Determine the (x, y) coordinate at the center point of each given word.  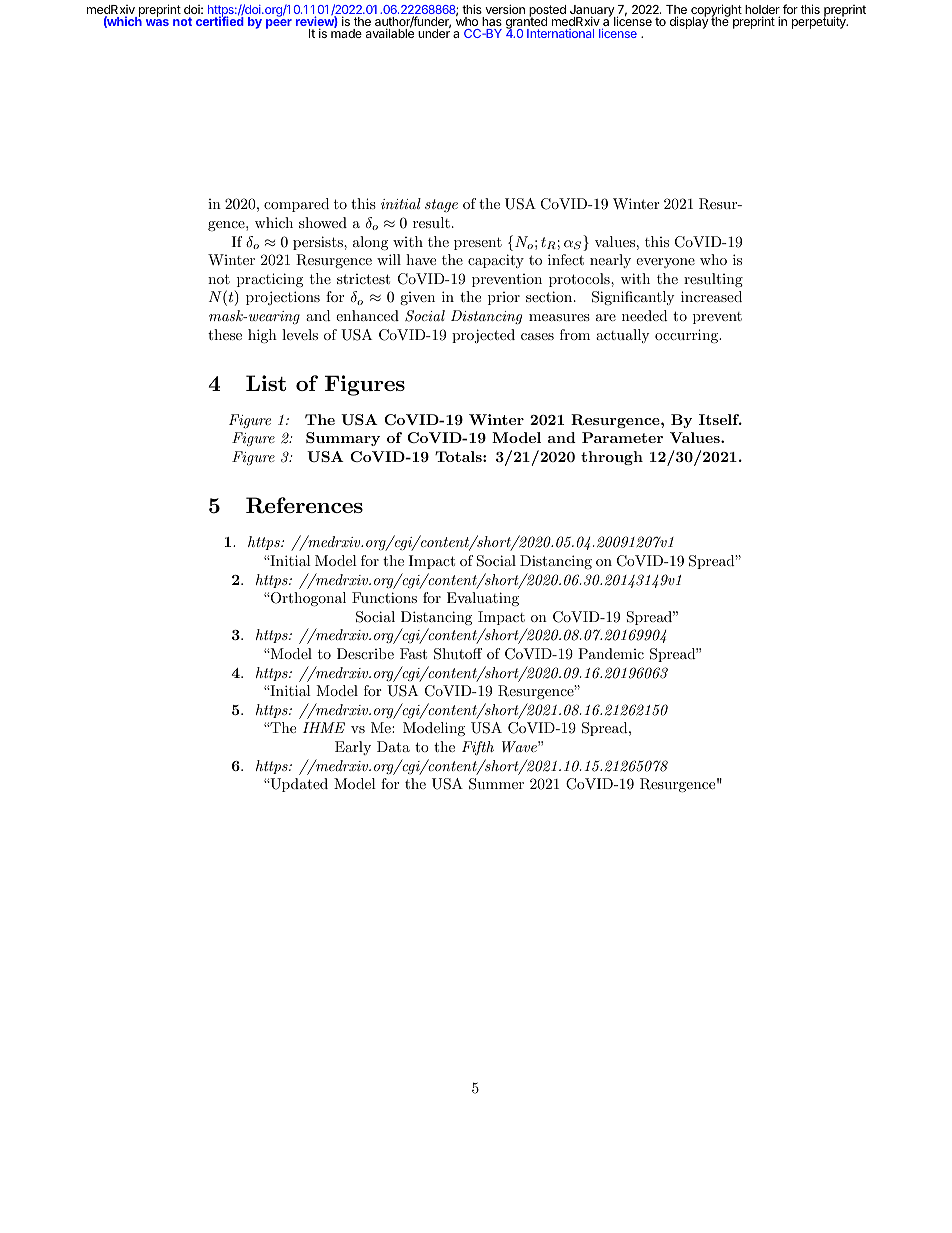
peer (279, 24)
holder (762, 11)
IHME (324, 727)
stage (441, 205)
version (505, 9)
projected (483, 336)
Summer (496, 784)
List (266, 383)
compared (296, 205)
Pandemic (611, 653)
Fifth (478, 748)
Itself (720, 419)
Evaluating (483, 599)
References (304, 505)
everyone (665, 263)
